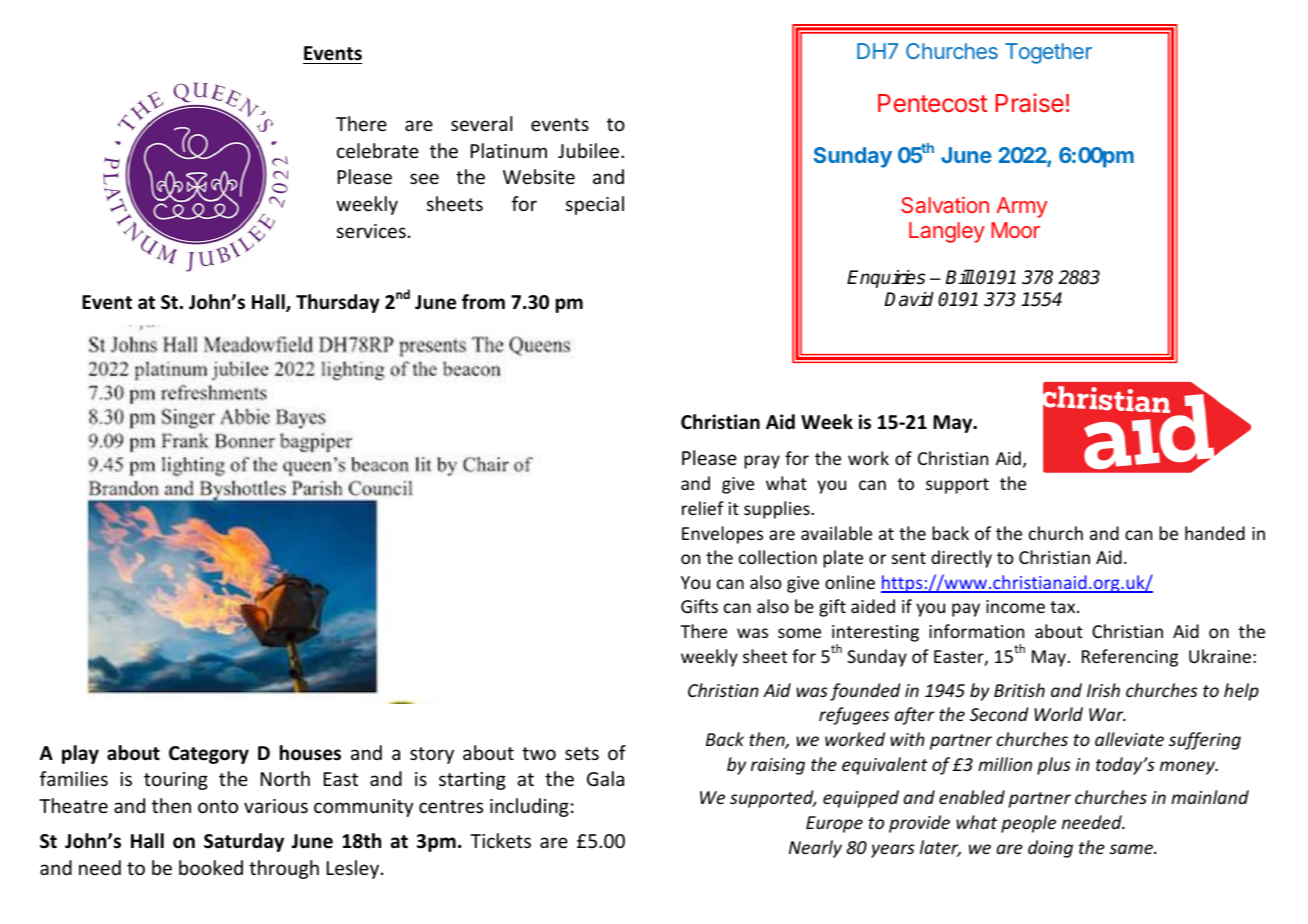 The width and height of the document is (1308, 924). What do you see at coordinates (595, 205) in the document?
I see `special` at bounding box center [595, 205].
